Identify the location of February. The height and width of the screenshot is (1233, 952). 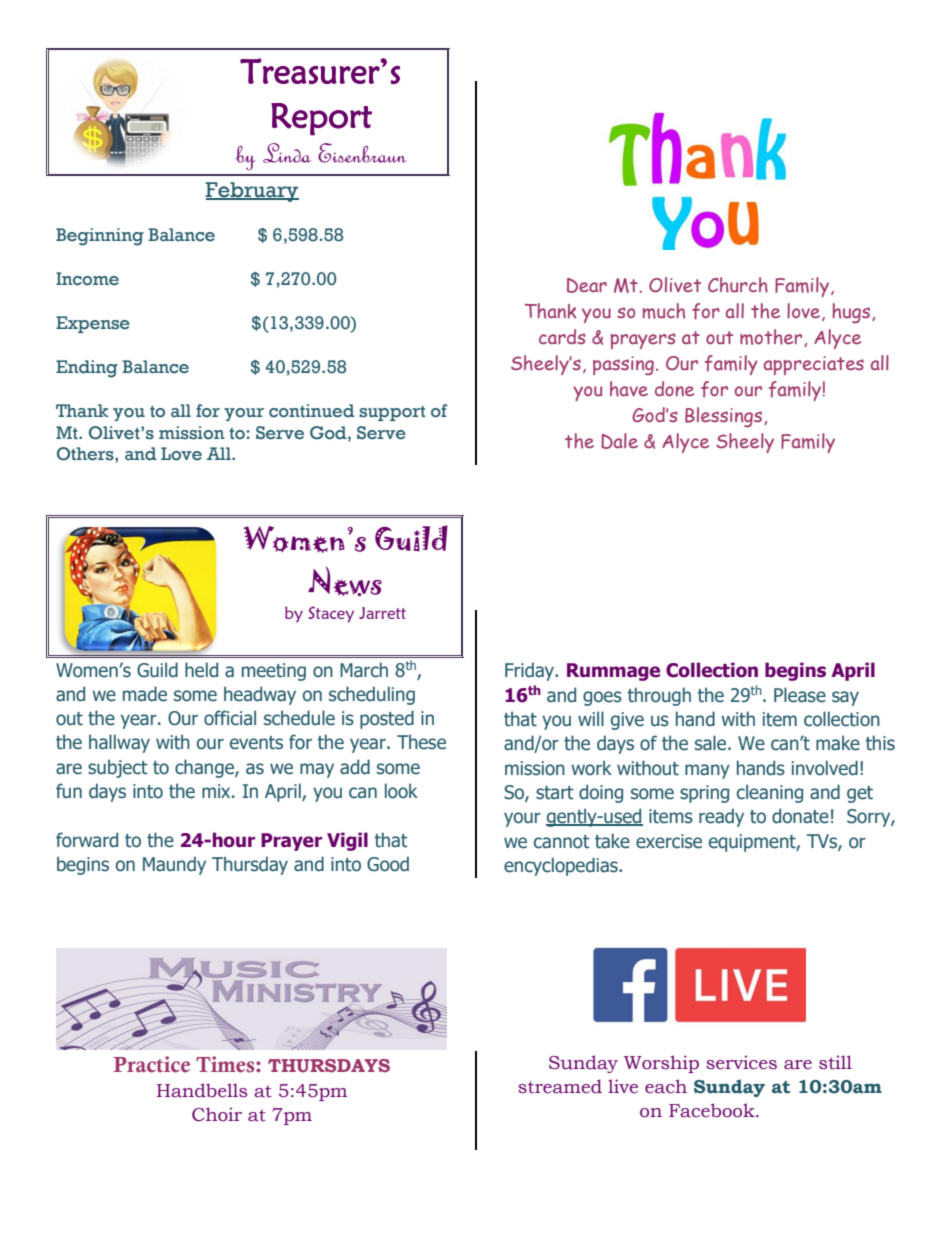
(252, 192).
